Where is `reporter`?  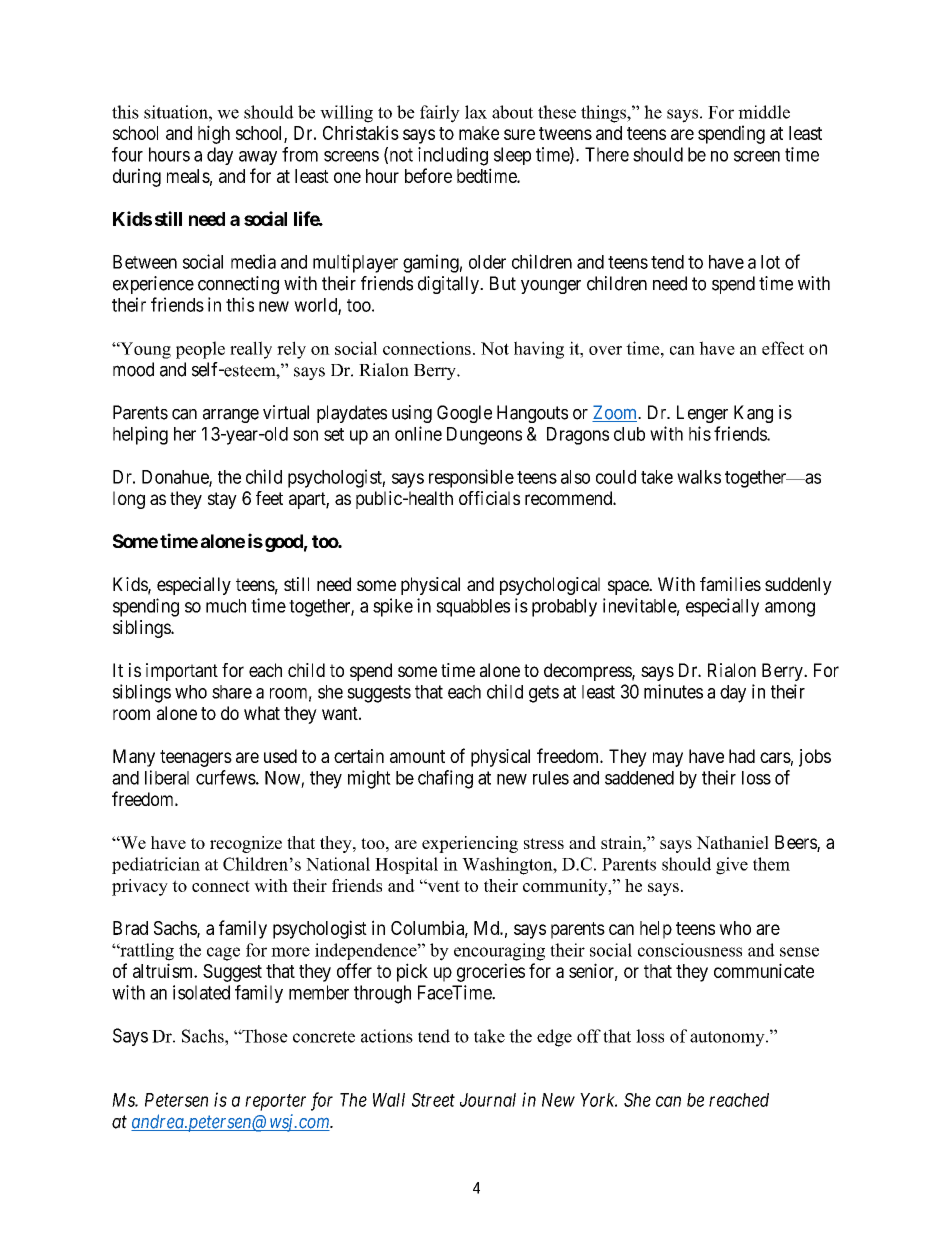 reporter is located at coordinates (275, 1102).
